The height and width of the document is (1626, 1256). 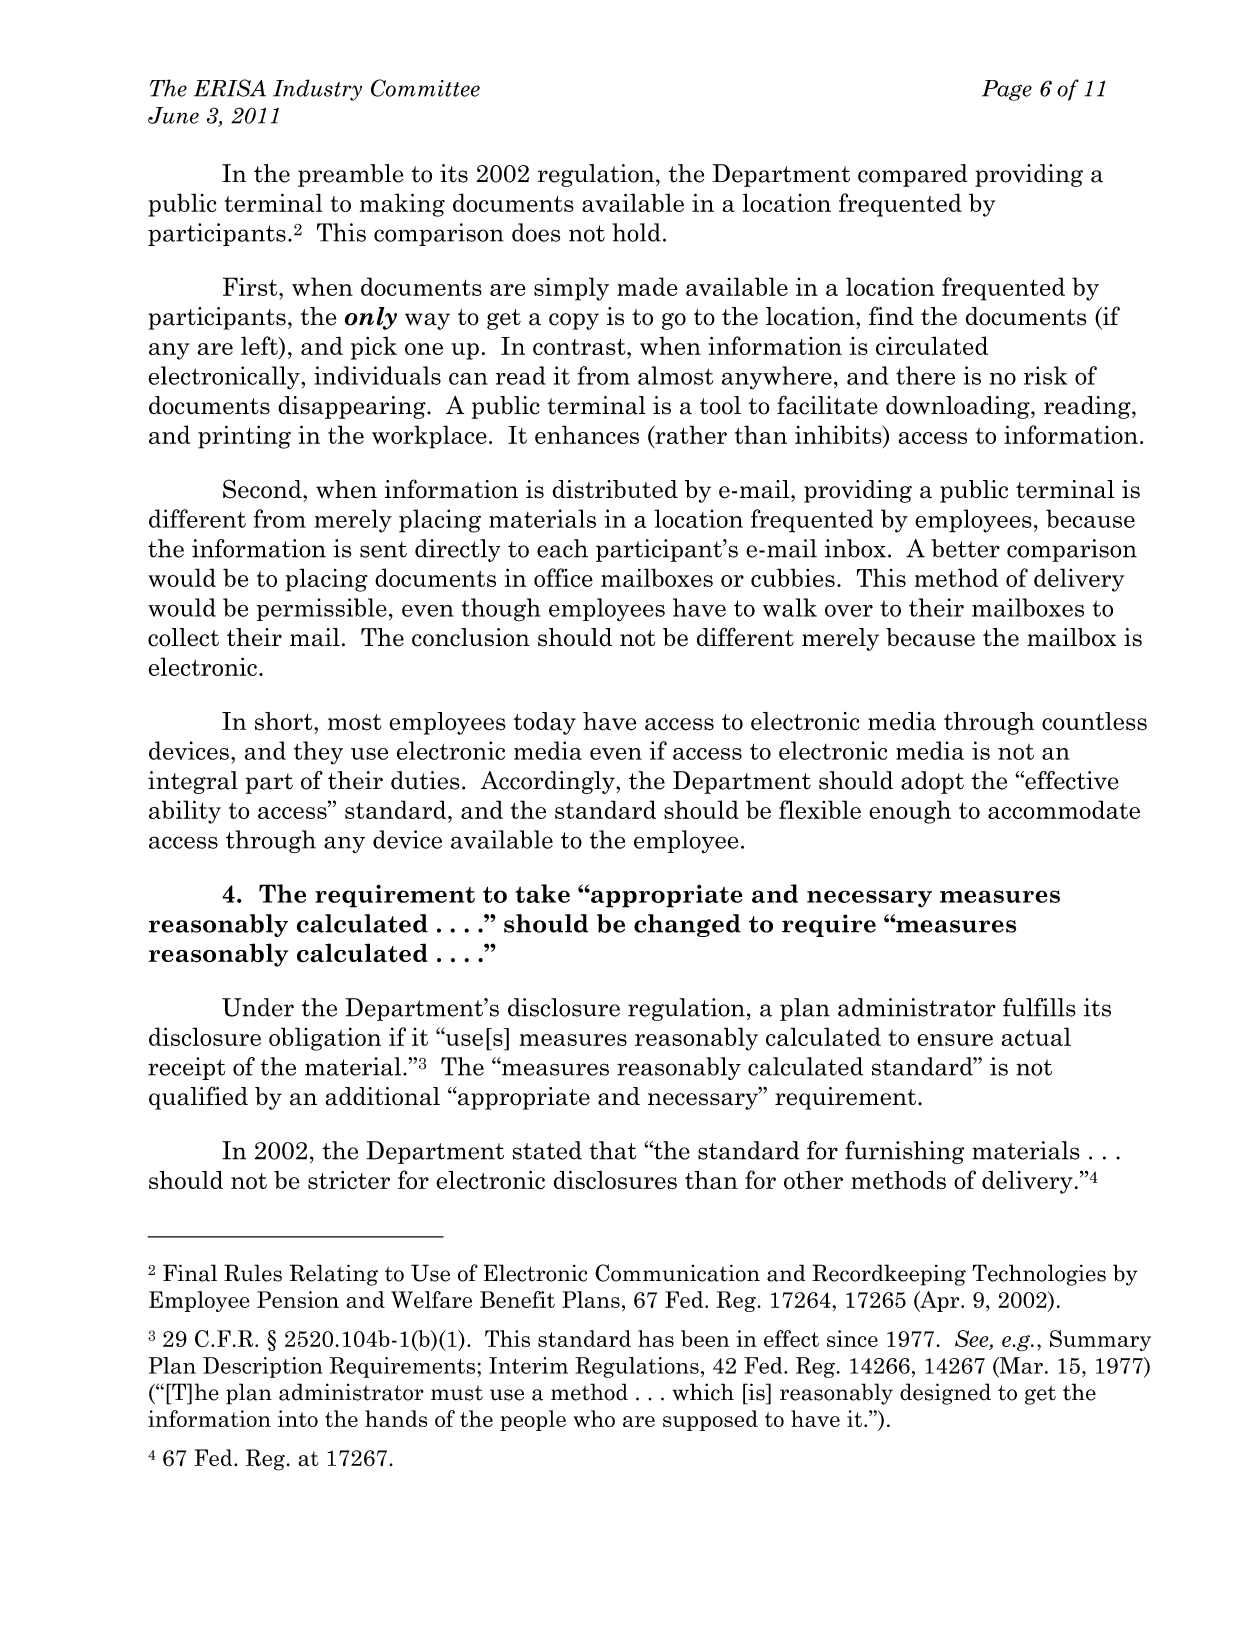 What do you see at coordinates (955, 1040) in the document?
I see `ensure` at bounding box center [955, 1040].
